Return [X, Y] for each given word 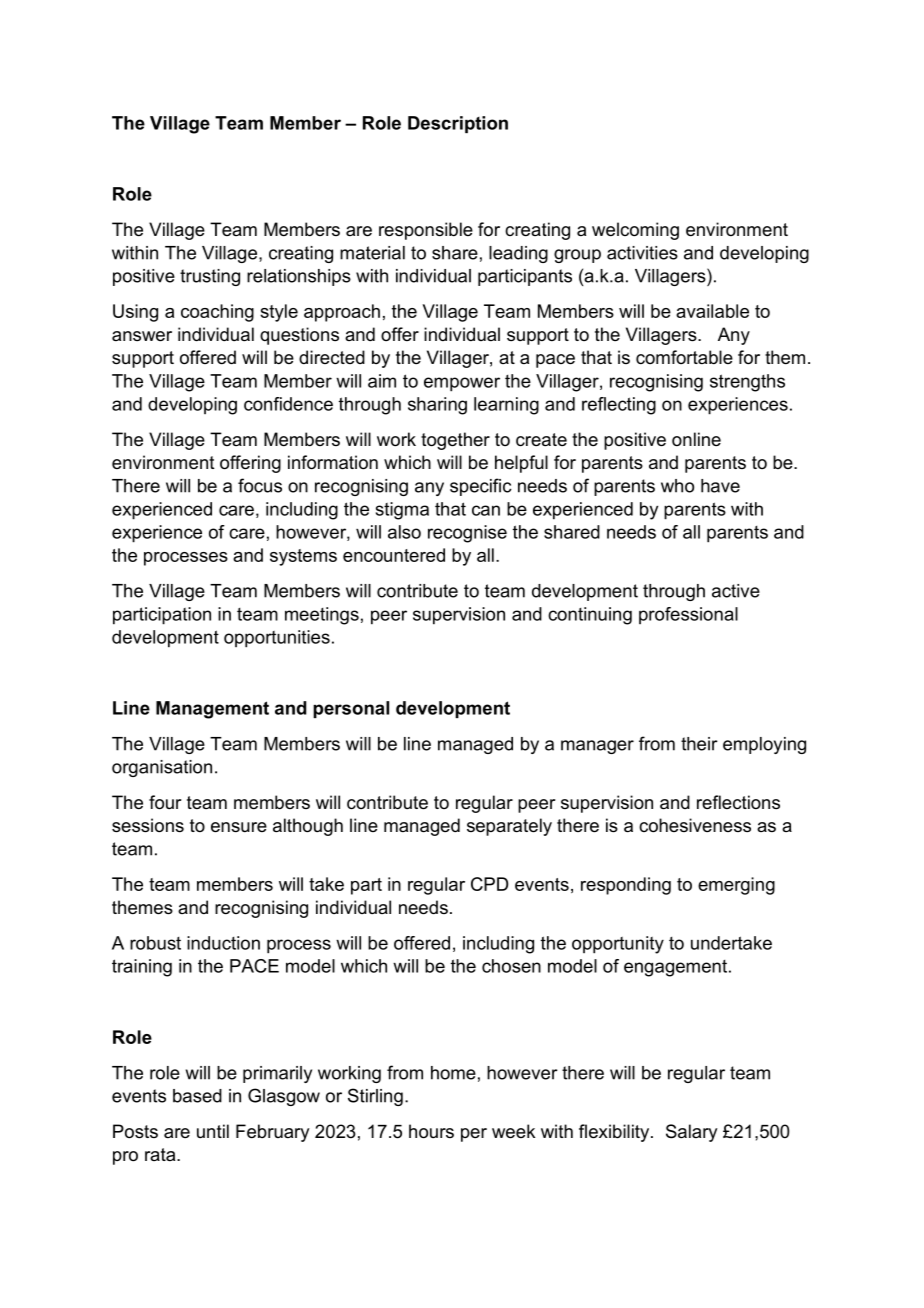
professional [688, 615]
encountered [394, 555]
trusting [210, 277]
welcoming [635, 231]
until [213, 1131]
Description [458, 124]
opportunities [277, 639]
